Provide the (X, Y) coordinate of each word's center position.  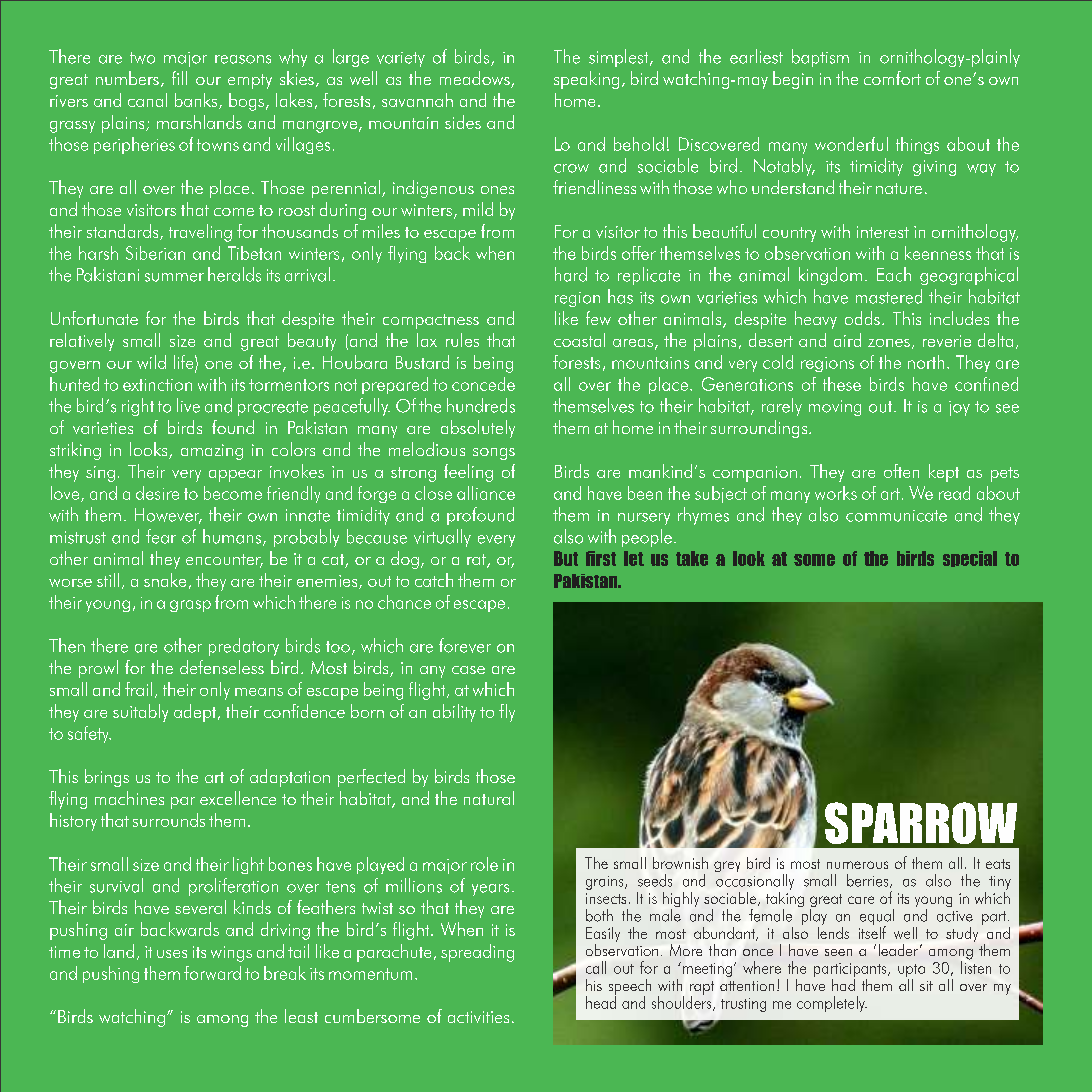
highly (681, 901)
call (596, 967)
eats (998, 864)
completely (832, 1004)
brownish (680, 863)
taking (785, 899)
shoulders (683, 1002)
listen (976, 966)
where (762, 967)
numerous (857, 865)
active (955, 916)
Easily (603, 936)
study (962, 934)
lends (833, 931)
